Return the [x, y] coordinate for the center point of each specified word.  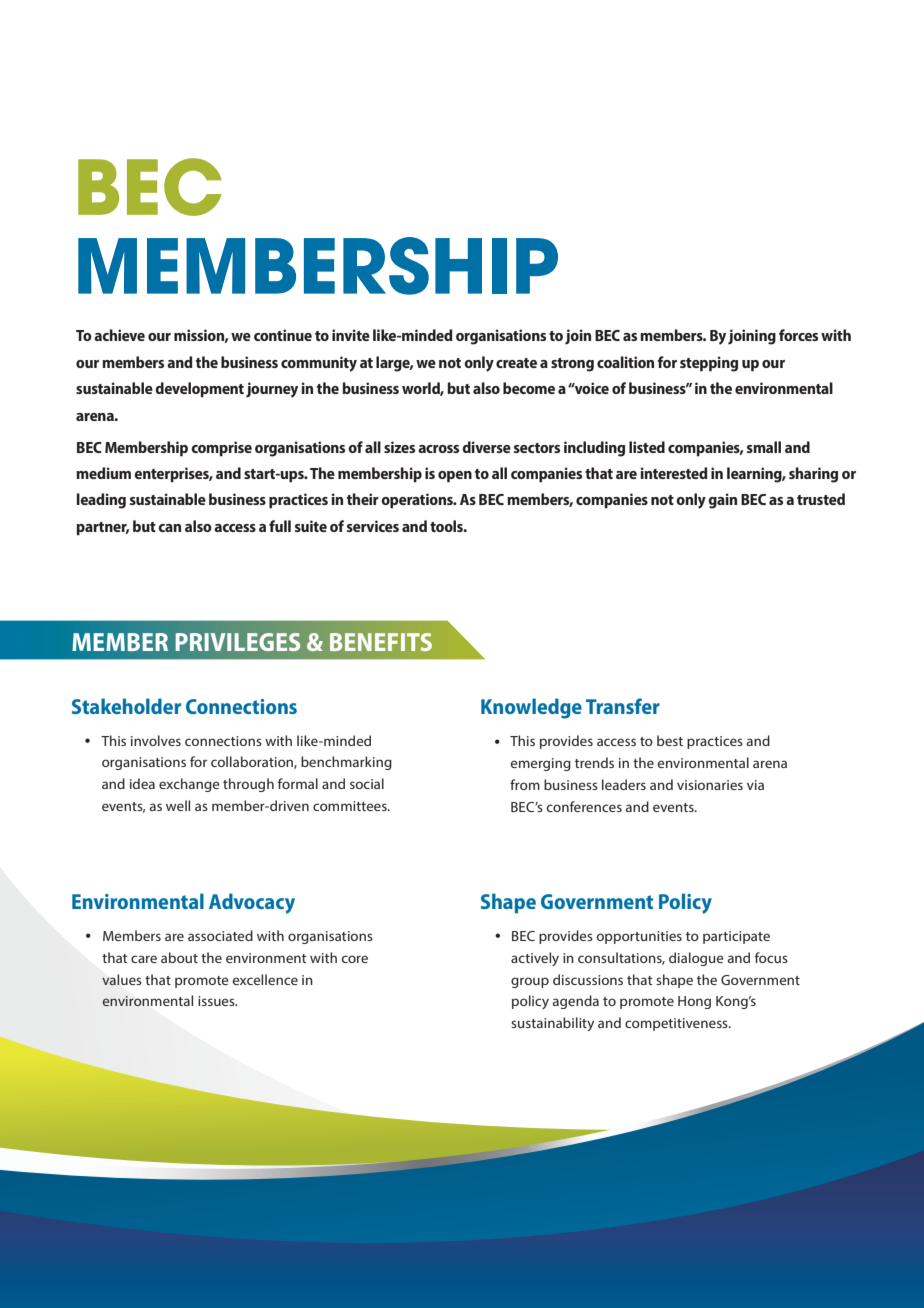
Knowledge [531, 708]
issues [217, 1001]
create [516, 363]
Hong [694, 1002]
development [199, 390]
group [530, 982]
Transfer [623, 706]
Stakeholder [126, 706]
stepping [709, 364]
